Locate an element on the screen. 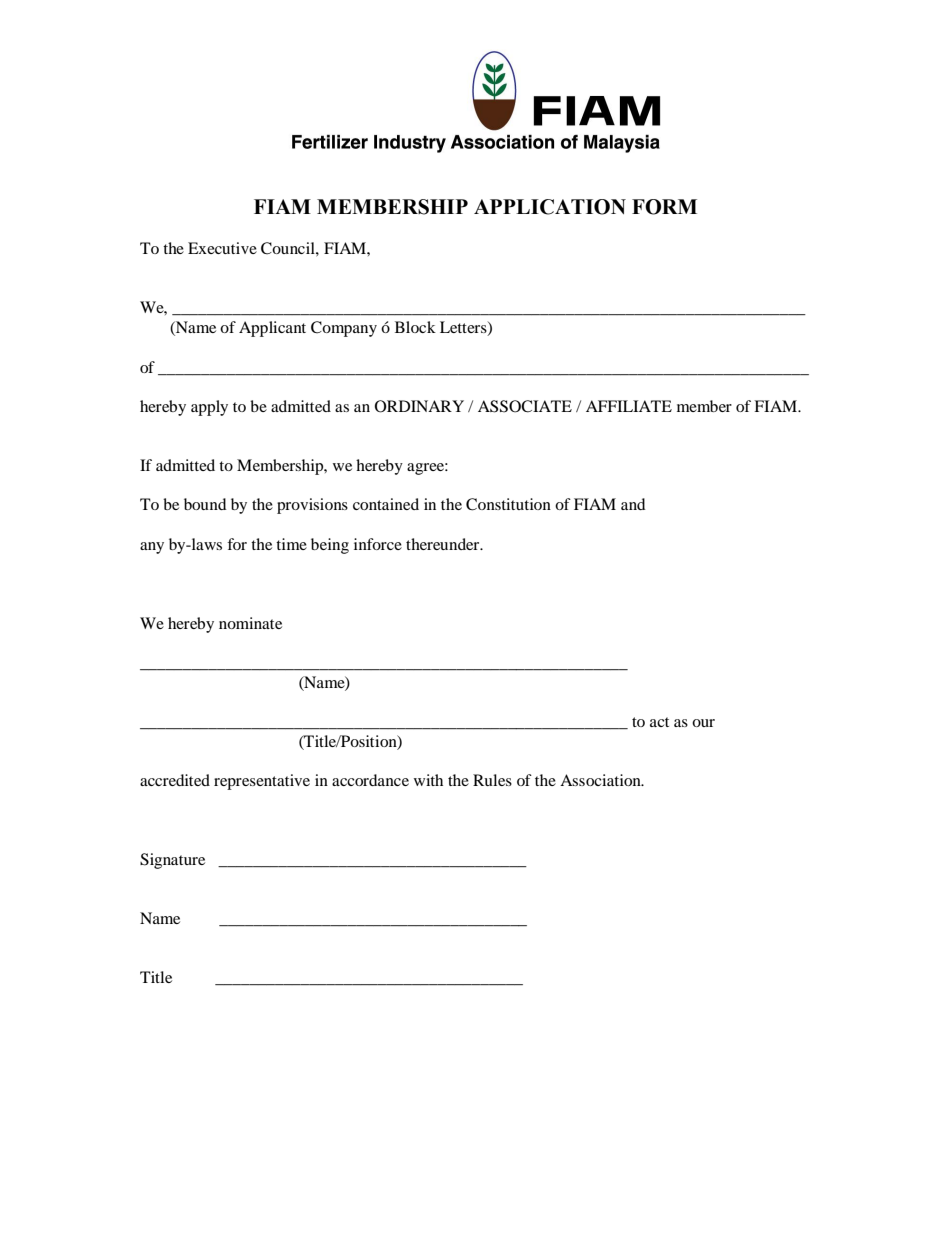 The image size is (952, 1233). AFFILIATE is located at coordinates (629, 406).
